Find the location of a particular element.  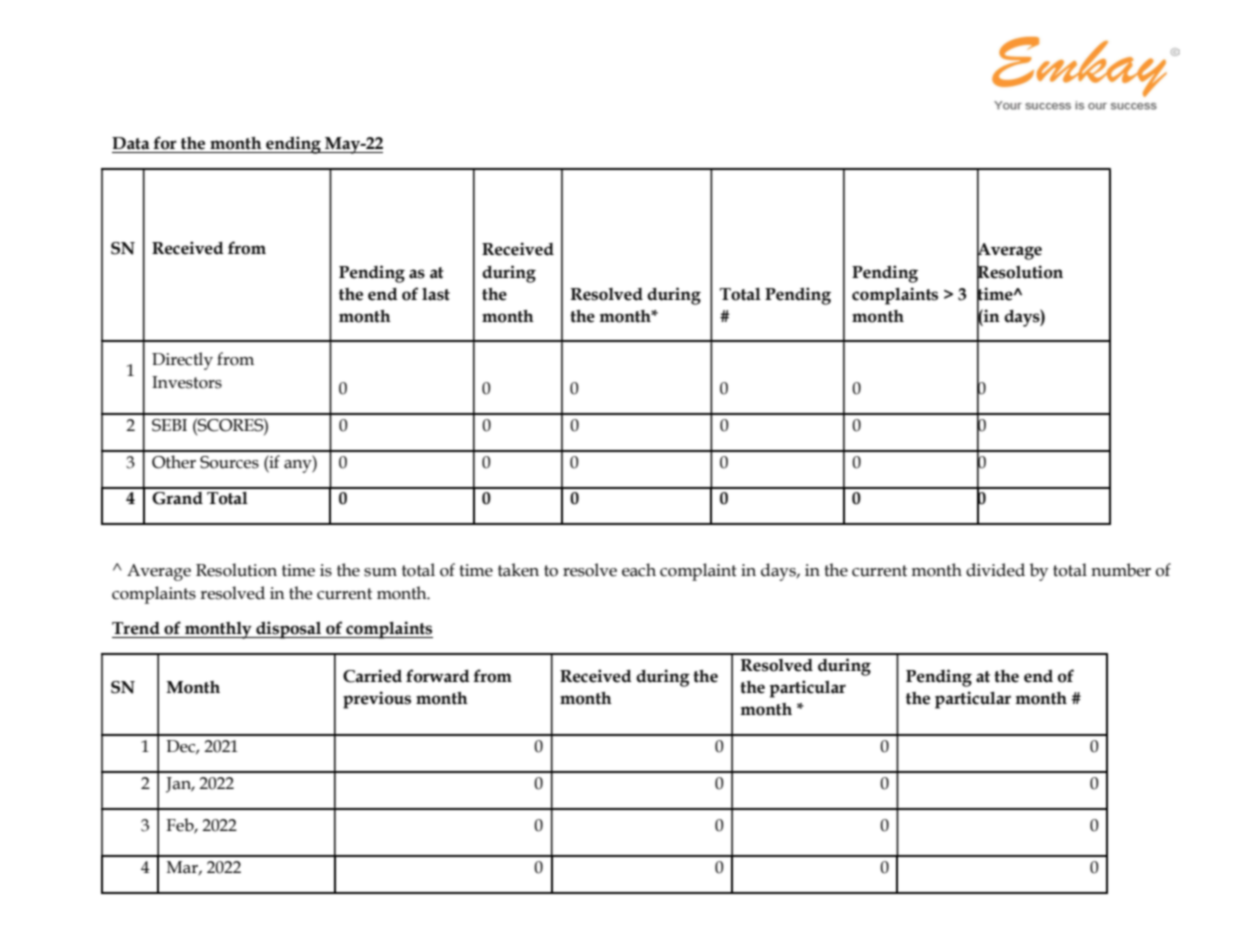

SEBI is located at coordinates (169, 425).
